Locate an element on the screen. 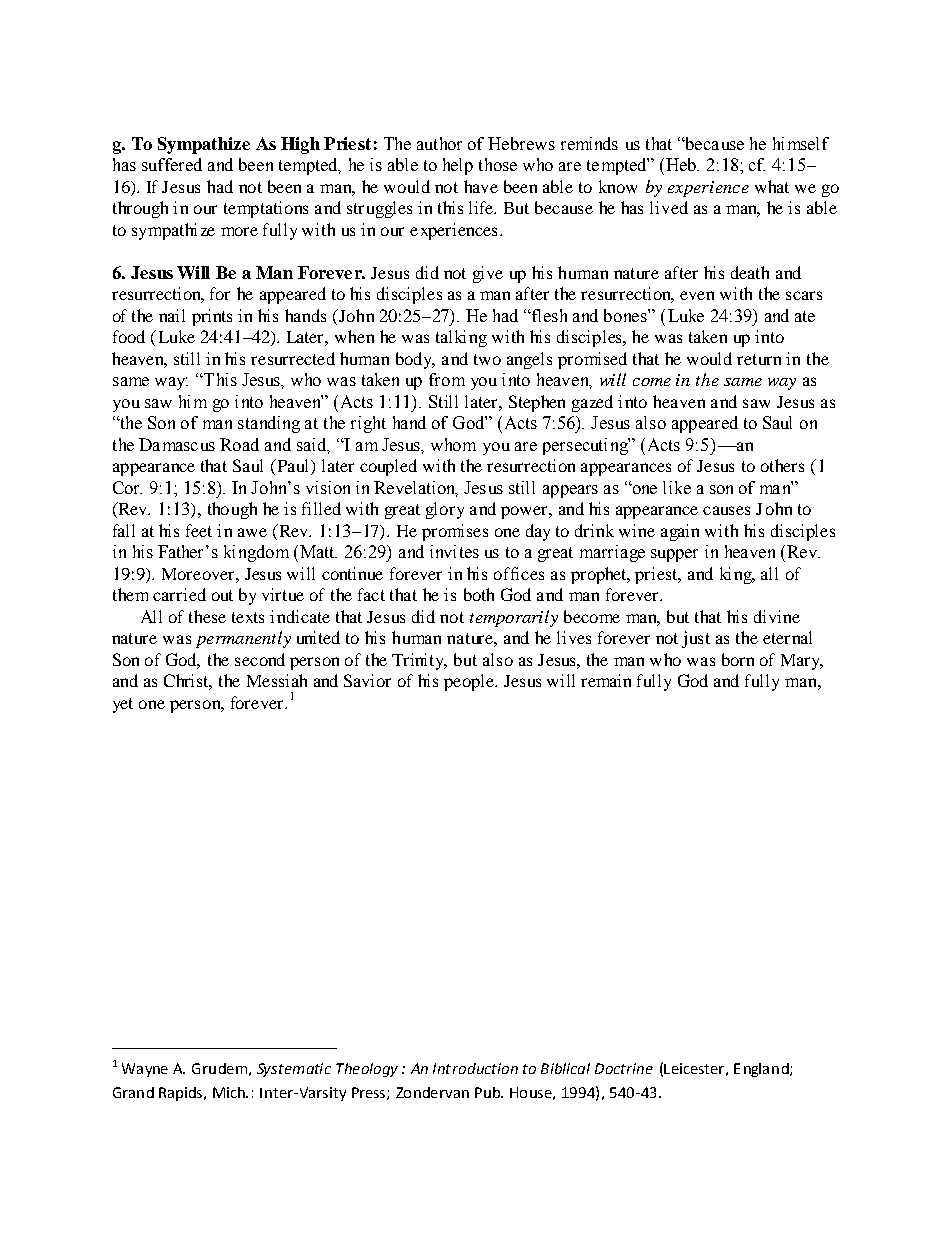 This screenshot has width=952, height=1233. just is located at coordinates (696, 639).
